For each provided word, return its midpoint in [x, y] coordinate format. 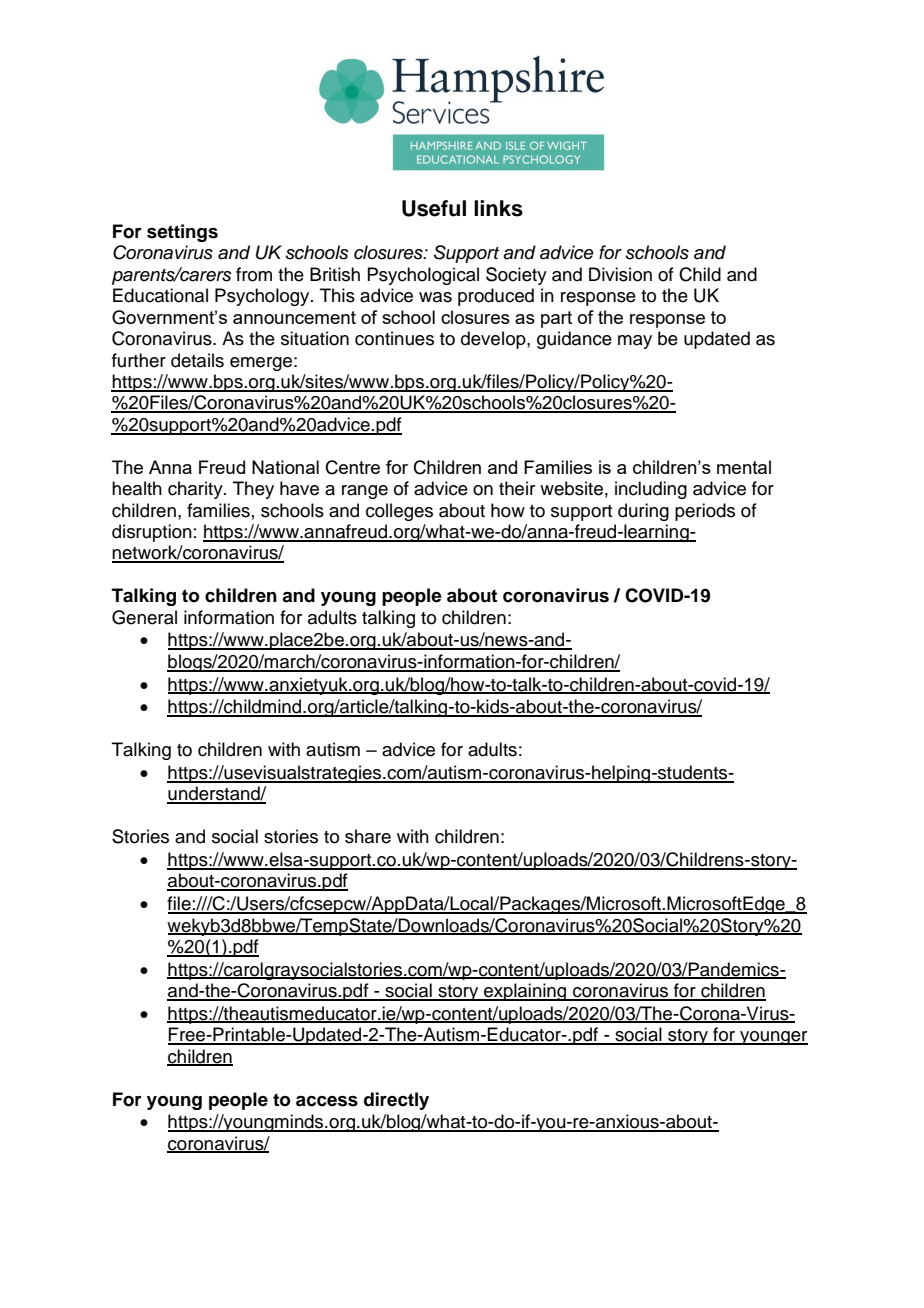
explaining [525, 992]
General [144, 617]
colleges [399, 512]
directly [396, 1101]
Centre [353, 467]
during [643, 512]
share [368, 836]
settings [182, 233]
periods [705, 512]
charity [196, 490]
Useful [434, 208]
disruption [152, 533]
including [651, 490]
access [327, 1101]
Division [620, 274]
